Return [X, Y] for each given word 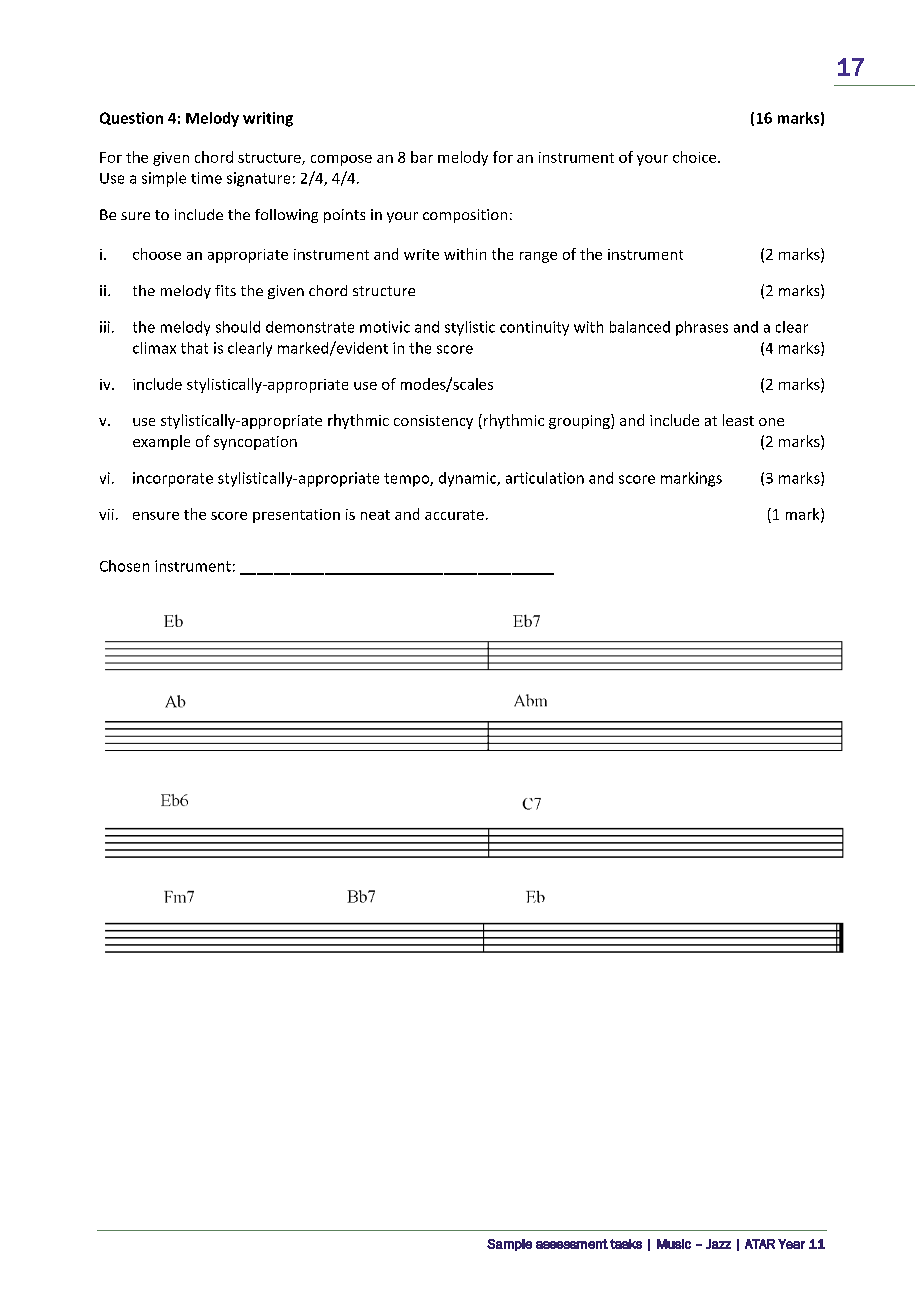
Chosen [124, 566]
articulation [545, 478]
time [206, 178]
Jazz [718, 1244]
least [738, 420]
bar [422, 157]
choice [696, 157]
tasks [626, 1244]
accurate [454, 515]
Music [674, 1244]
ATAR [760, 1244]
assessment [572, 1244]
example [161, 442]
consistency [433, 422]
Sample [509, 1245]
